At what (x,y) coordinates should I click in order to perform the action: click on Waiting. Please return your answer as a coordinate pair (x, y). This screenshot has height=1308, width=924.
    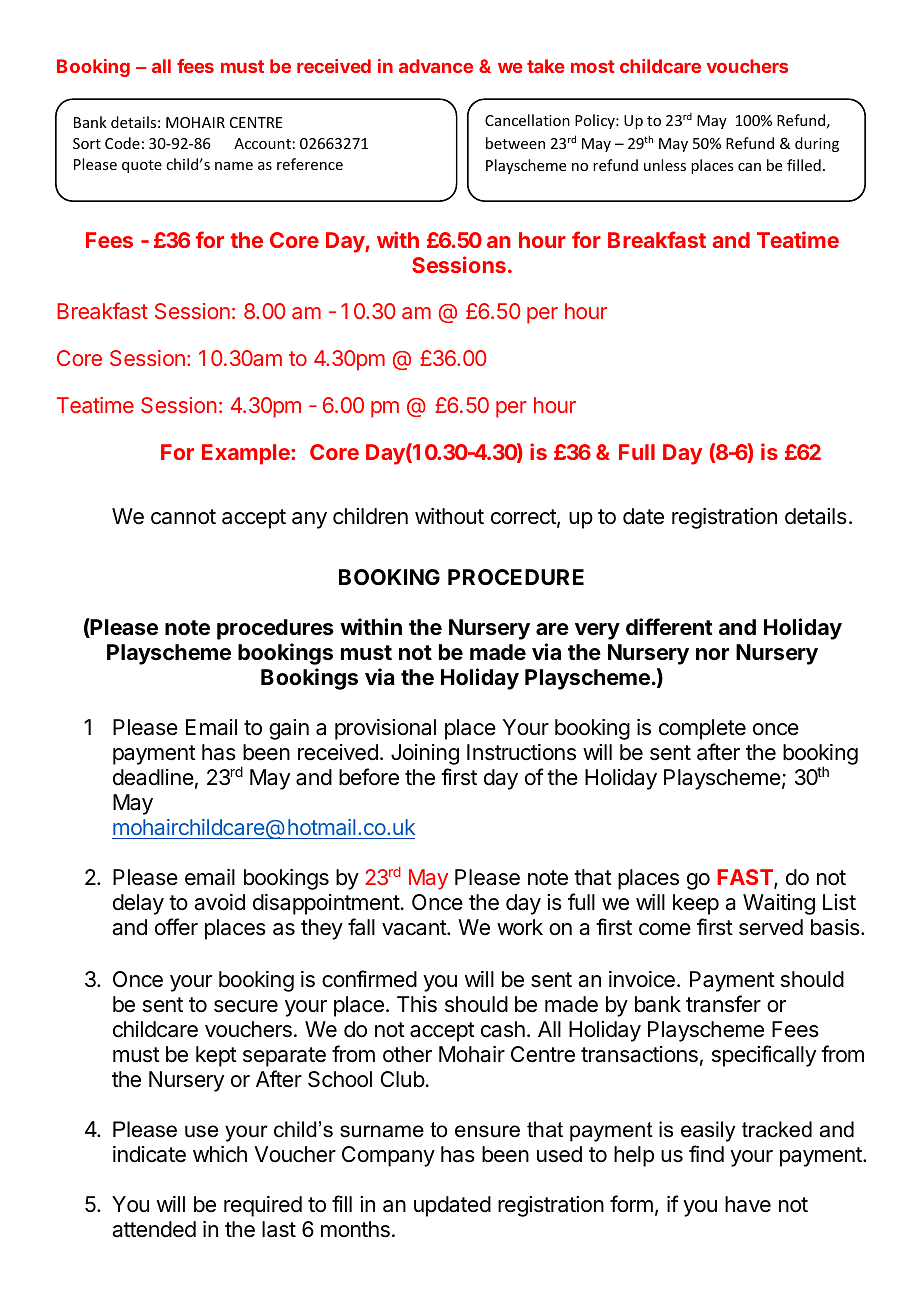
    Looking at the image, I should click on (779, 904).
